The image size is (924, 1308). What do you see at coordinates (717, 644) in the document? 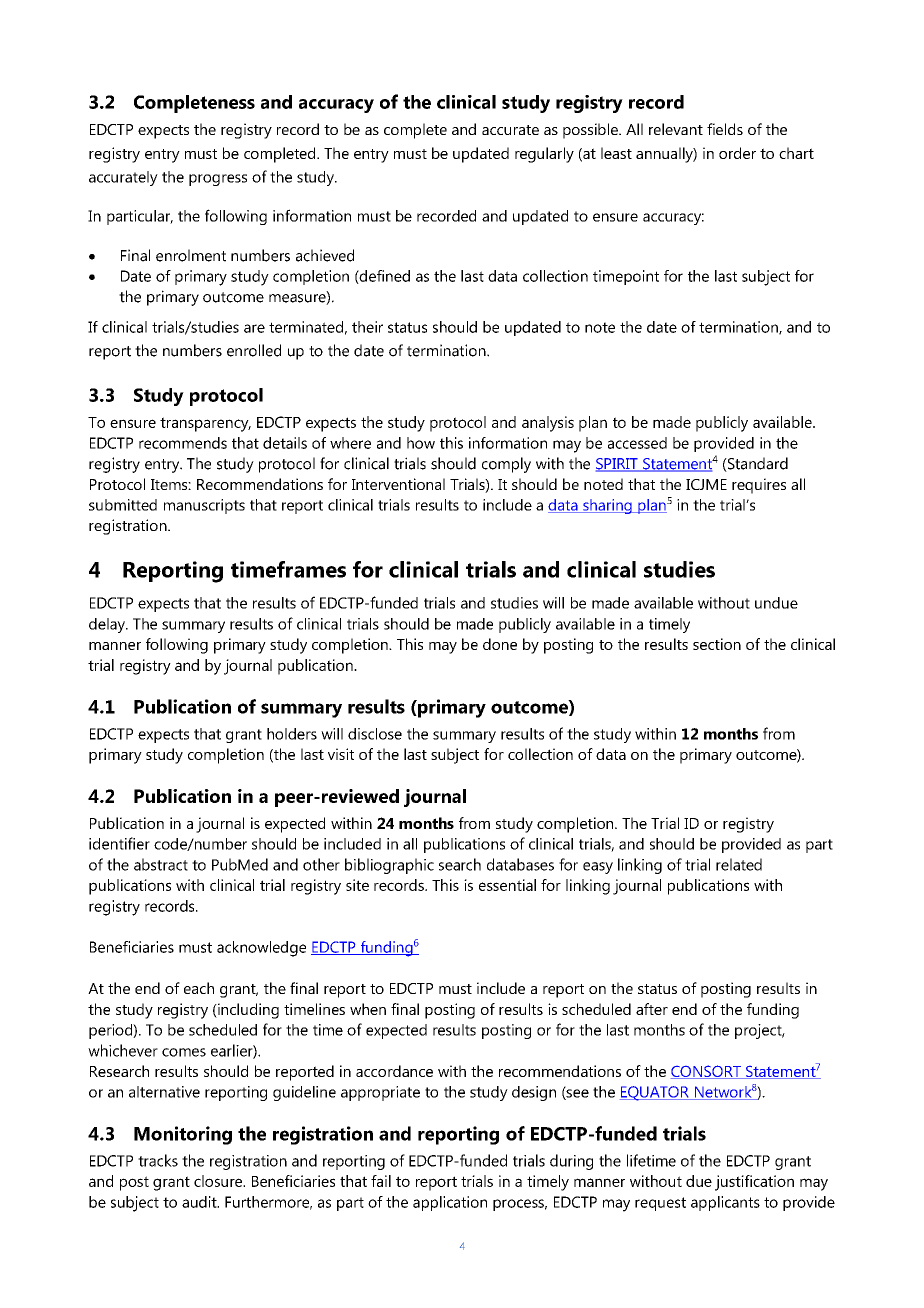
I see `section` at bounding box center [717, 644].
